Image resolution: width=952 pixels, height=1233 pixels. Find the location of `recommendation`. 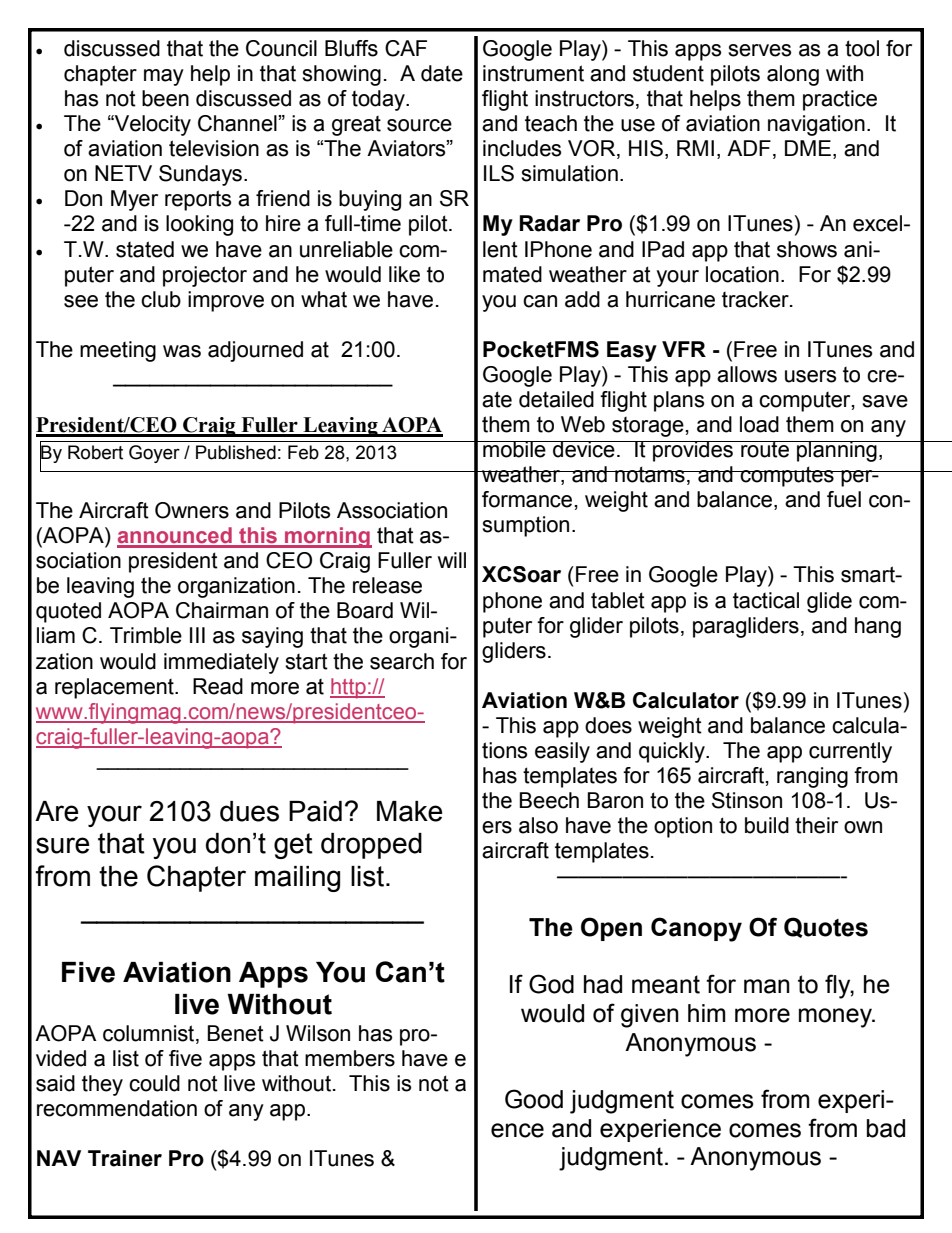

recommendation is located at coordinates (117, 1108).
